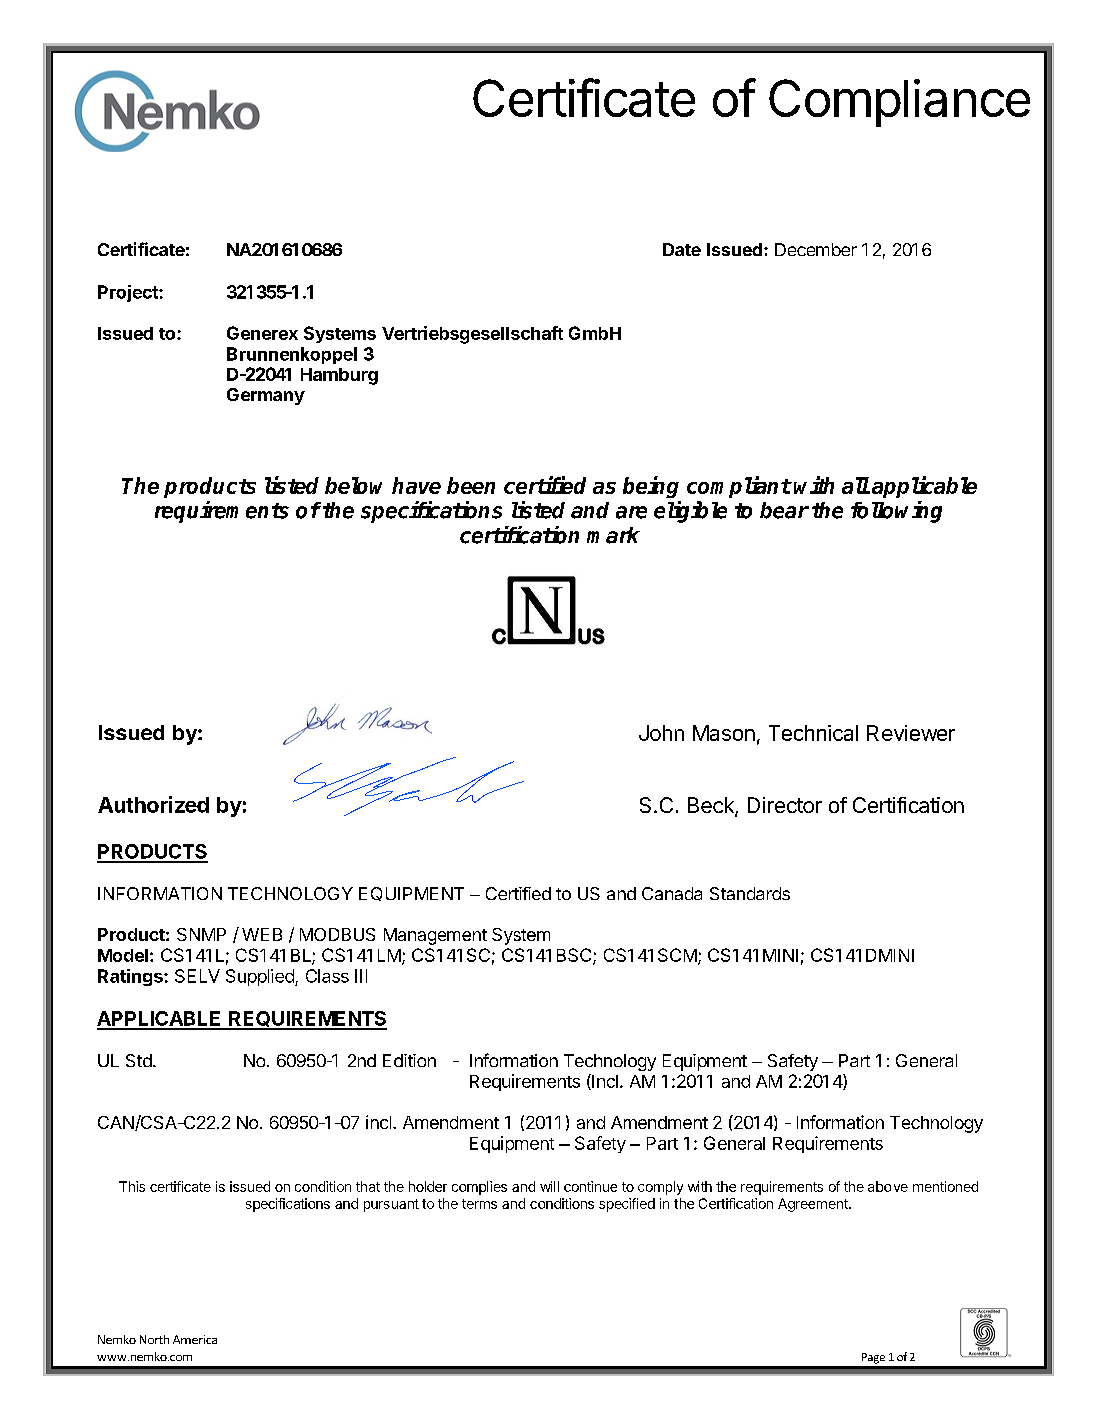 Image resolution: width=1097 pixels, height=1419 pixels. What do you see at coordinates (682, 249) in the screenshot?
I see `Date` at bounding box center [682, 249].
